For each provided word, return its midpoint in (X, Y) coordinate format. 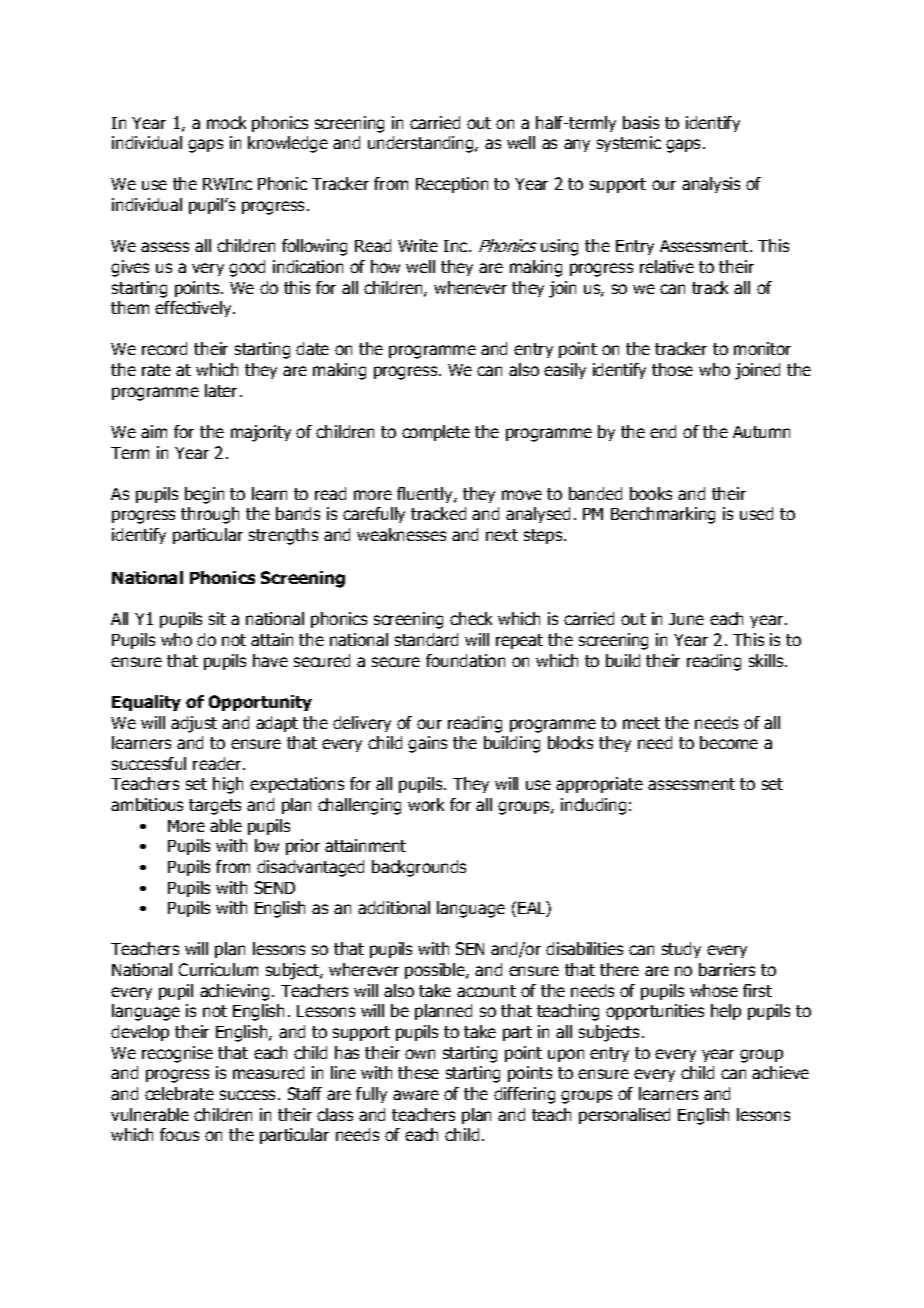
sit (217, 618)
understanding (422, 144)
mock (226, 122)
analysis (711, 185)
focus (179, 1134)
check (471, 618)
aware (416, 1095)
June (686, 619)
